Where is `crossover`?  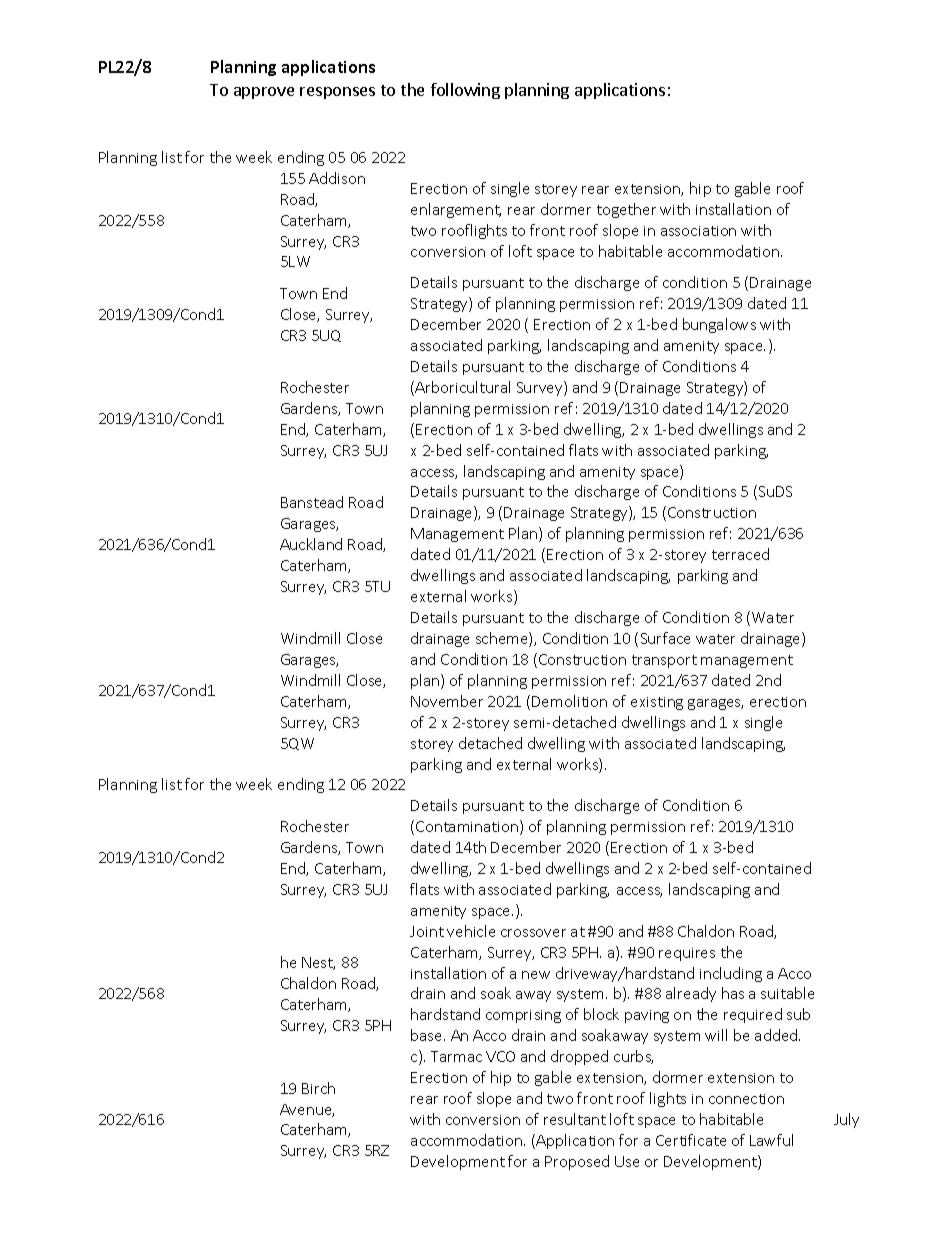 crossover is located at coordinates (533, 933).
